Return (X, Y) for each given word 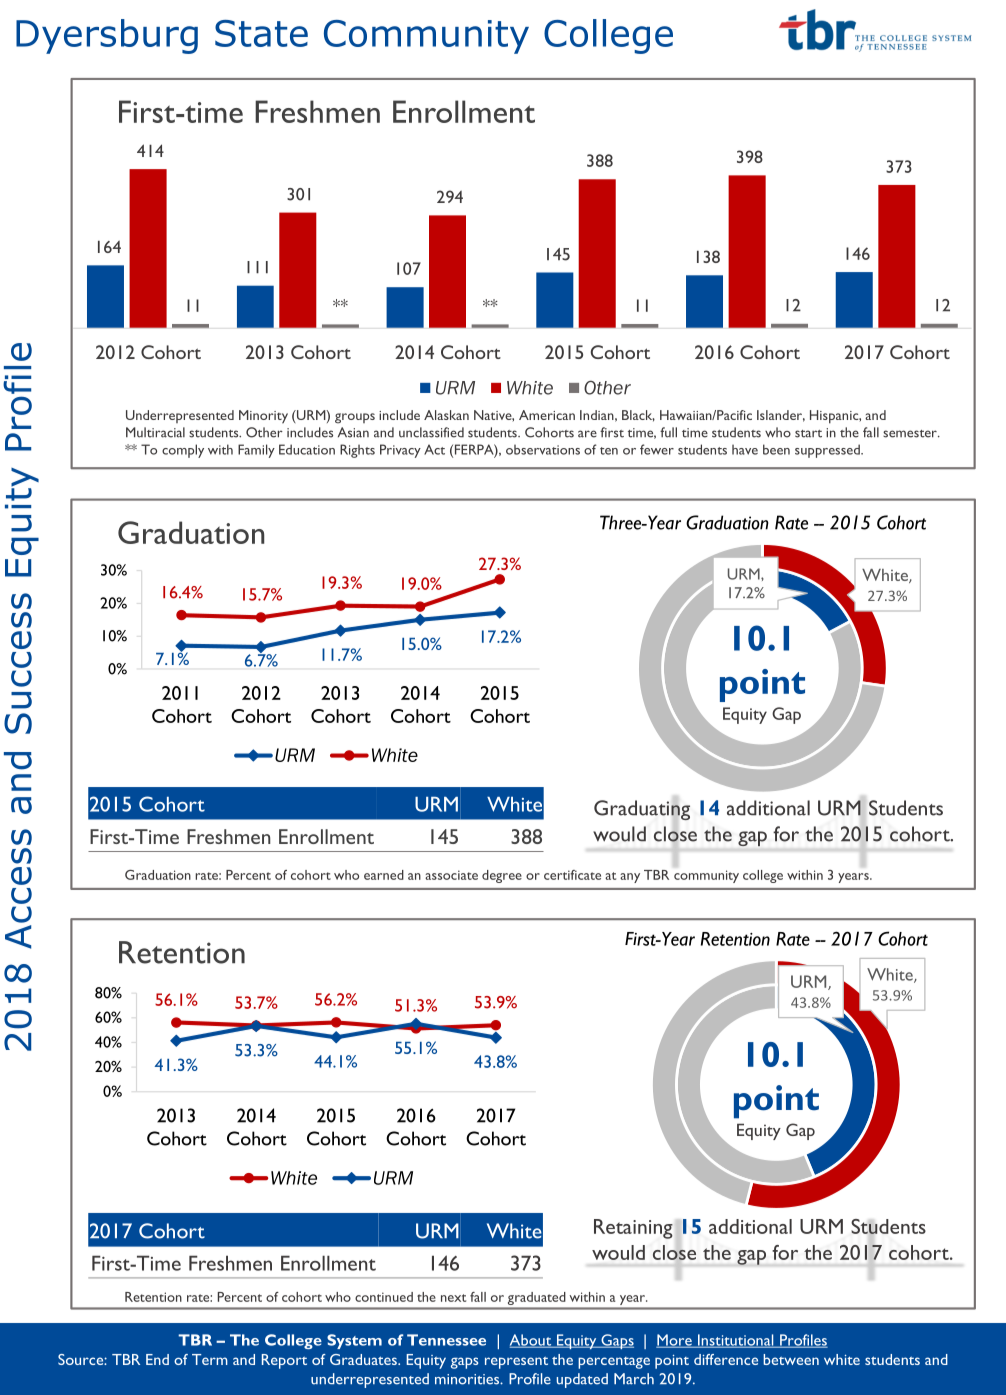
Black (638, 416)
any (630, 878)
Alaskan (446, 415)
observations (543, 450)
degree (502, 876)
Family (256, 451)
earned (384, 875)
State (261, 33)
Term (210, 1359)
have (745, 449)
